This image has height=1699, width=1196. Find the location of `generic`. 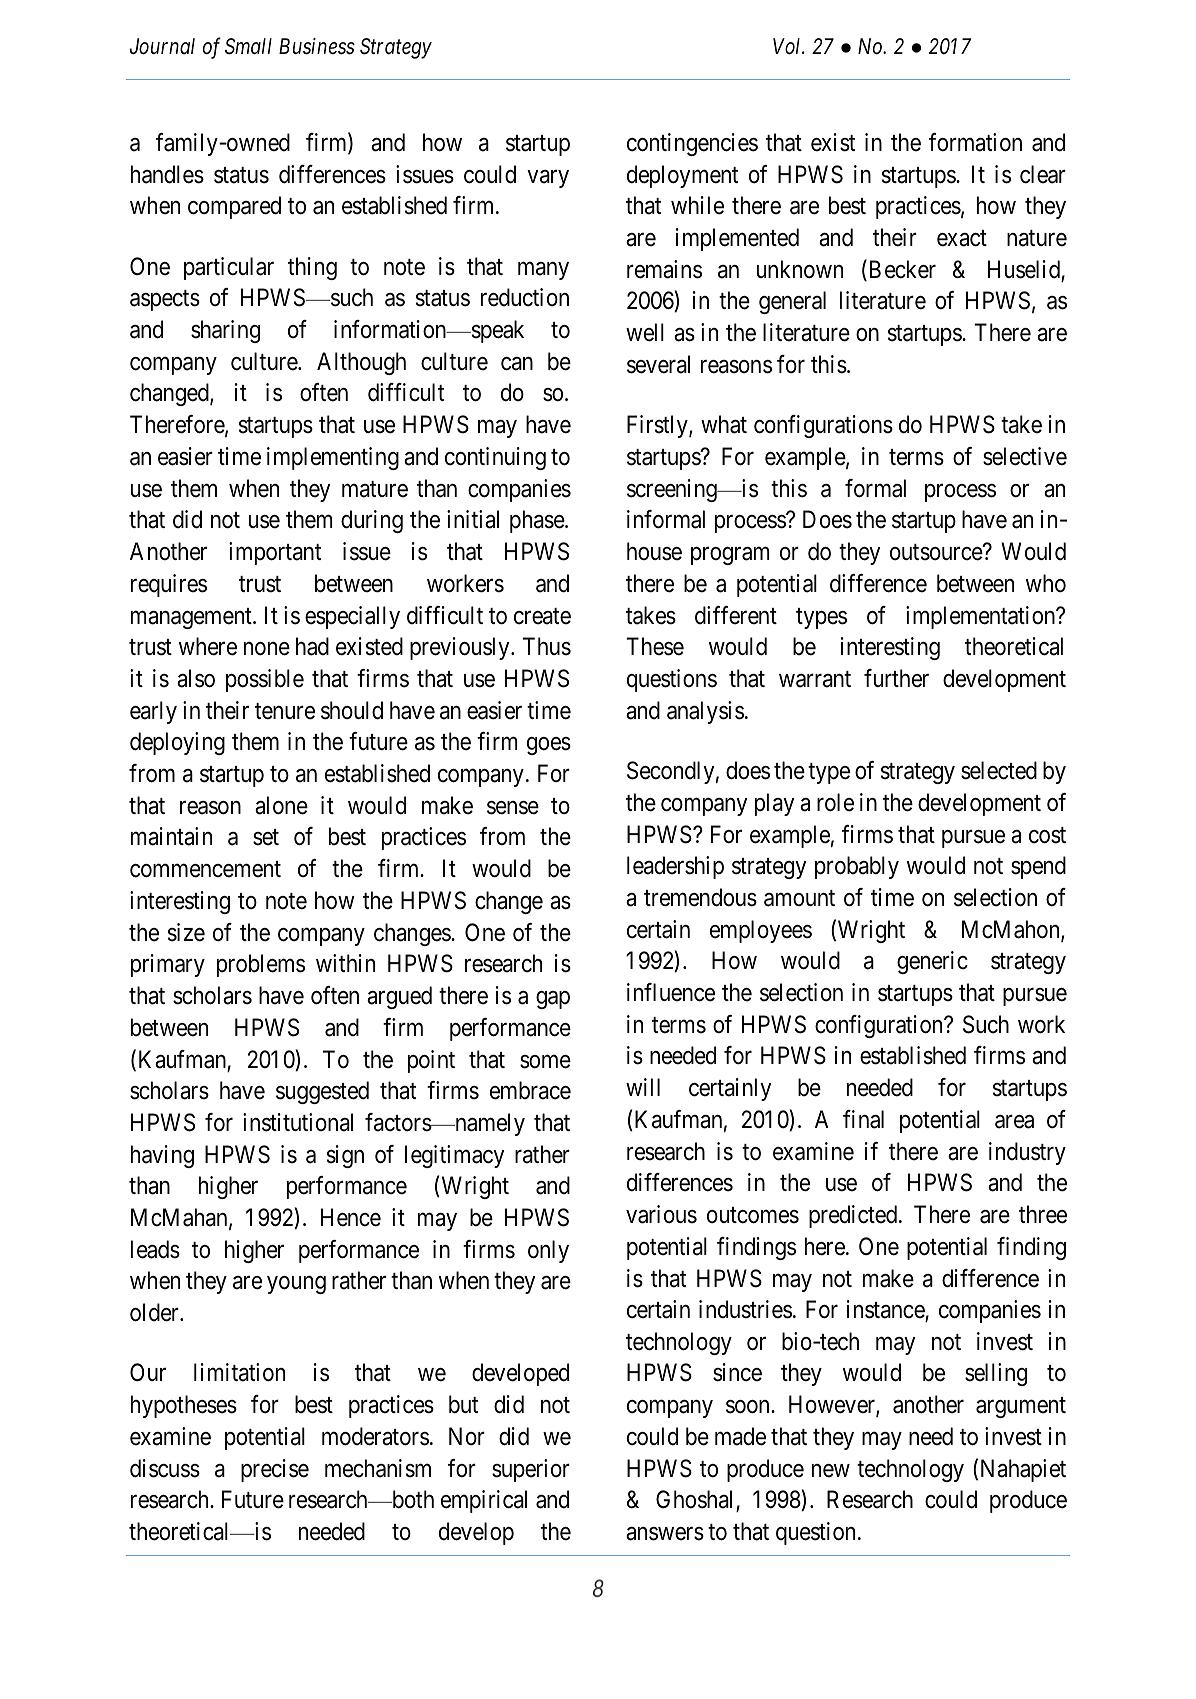

generic is located at coordinates (932, 962).
